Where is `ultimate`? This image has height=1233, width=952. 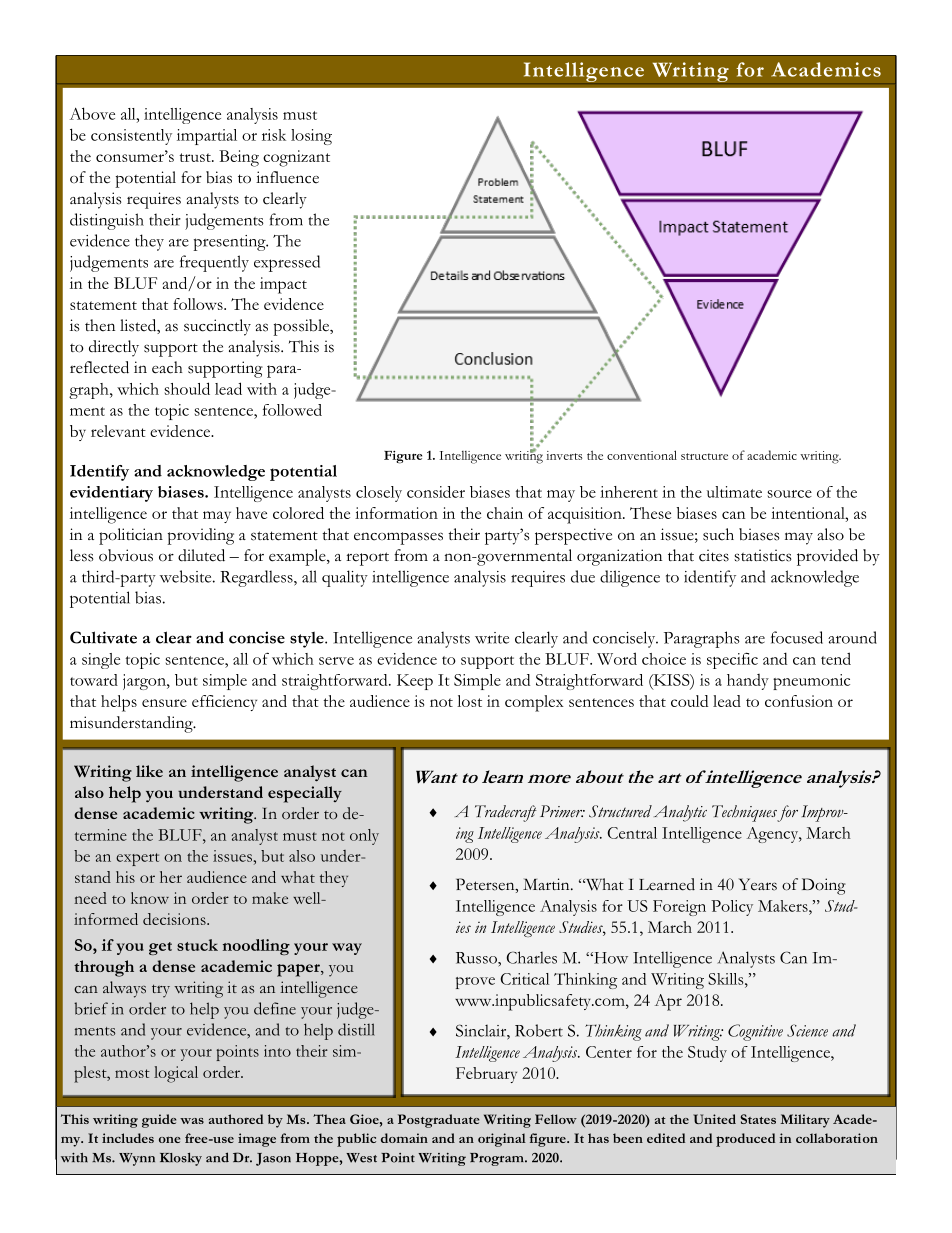 ultimate is located at coordinates (734, 492).
